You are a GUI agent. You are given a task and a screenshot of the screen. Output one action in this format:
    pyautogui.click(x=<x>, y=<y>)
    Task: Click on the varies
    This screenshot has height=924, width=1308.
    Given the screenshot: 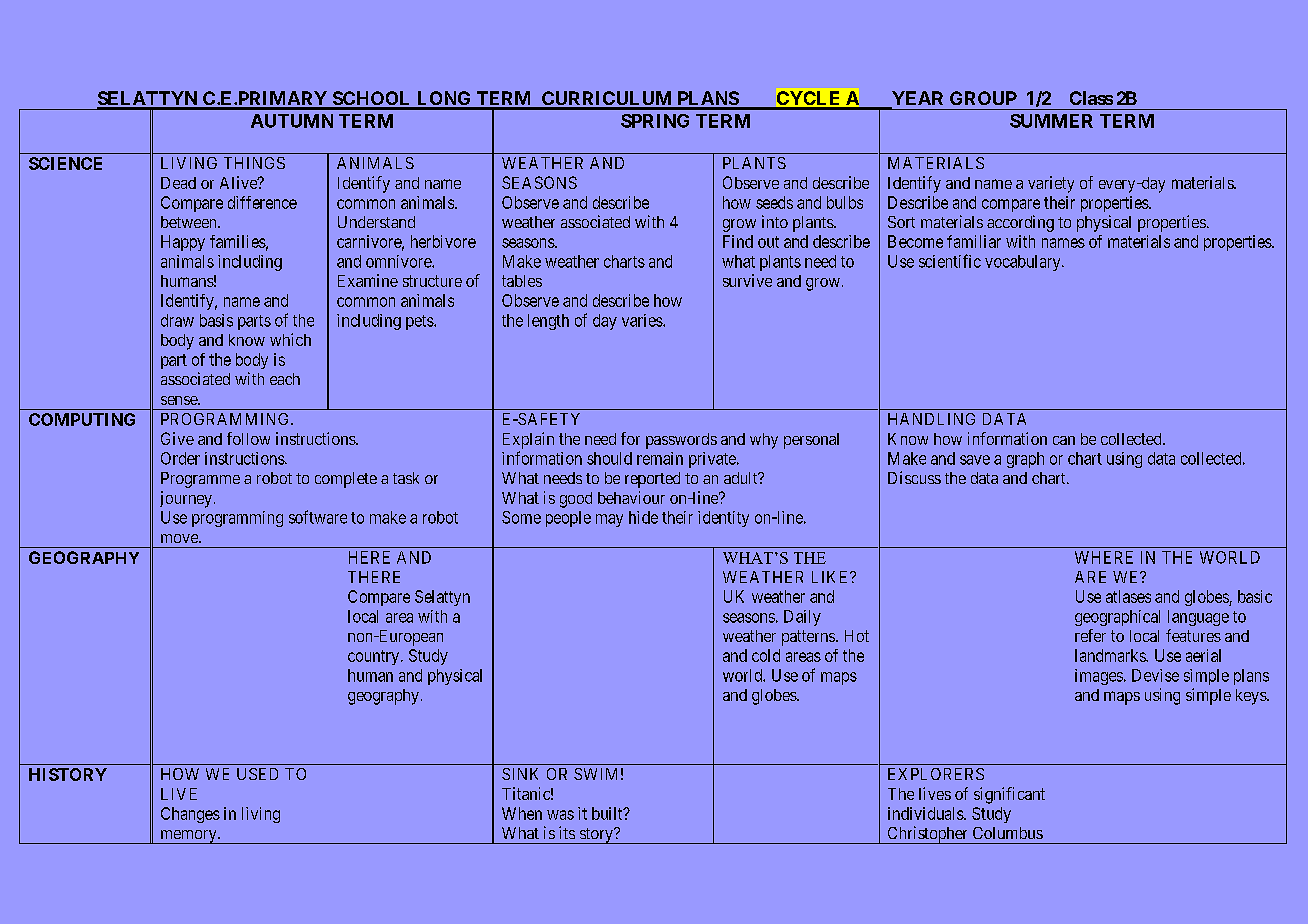 What is the action you would take?
    pyautogui.click(x=643, y=320)
